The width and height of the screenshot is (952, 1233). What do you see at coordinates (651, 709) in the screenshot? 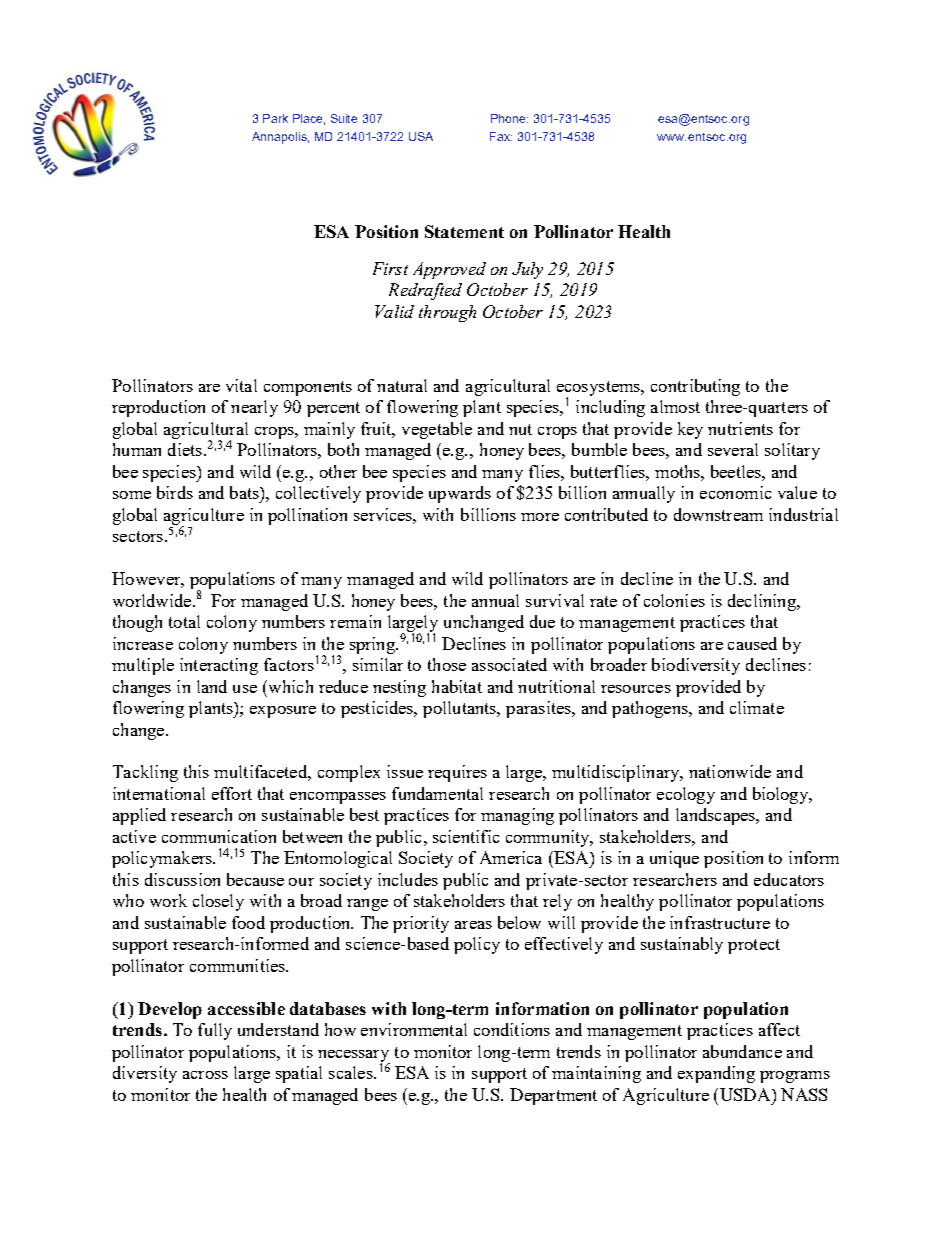
I see `pathogens` at bounding box center [651, 709].
